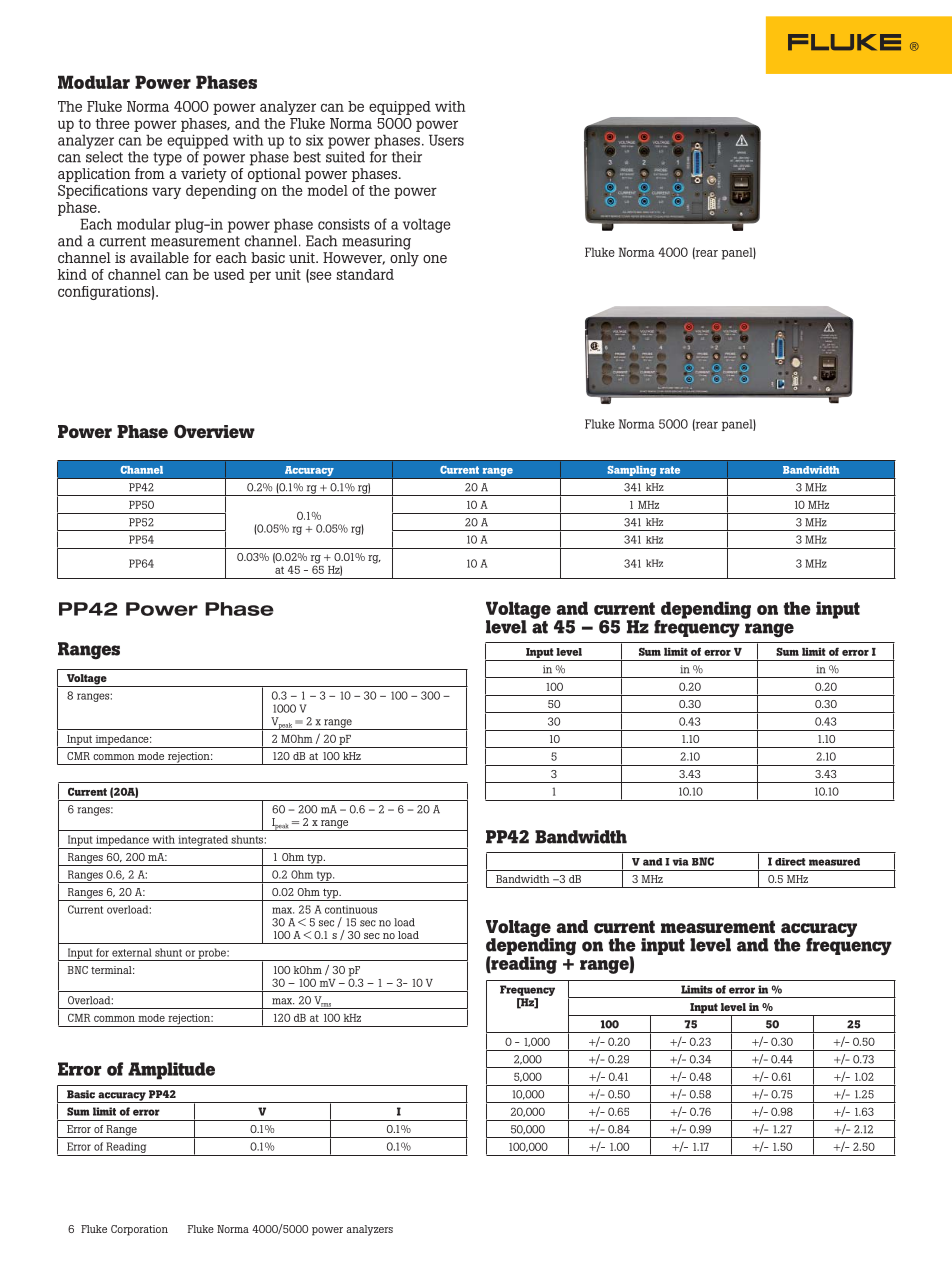 Image resolution: width=952 pixels, height=1270 pixels. What do you see at coordinates (260, 277) in the document?
I see `per` at bounding box center [260, 277].
